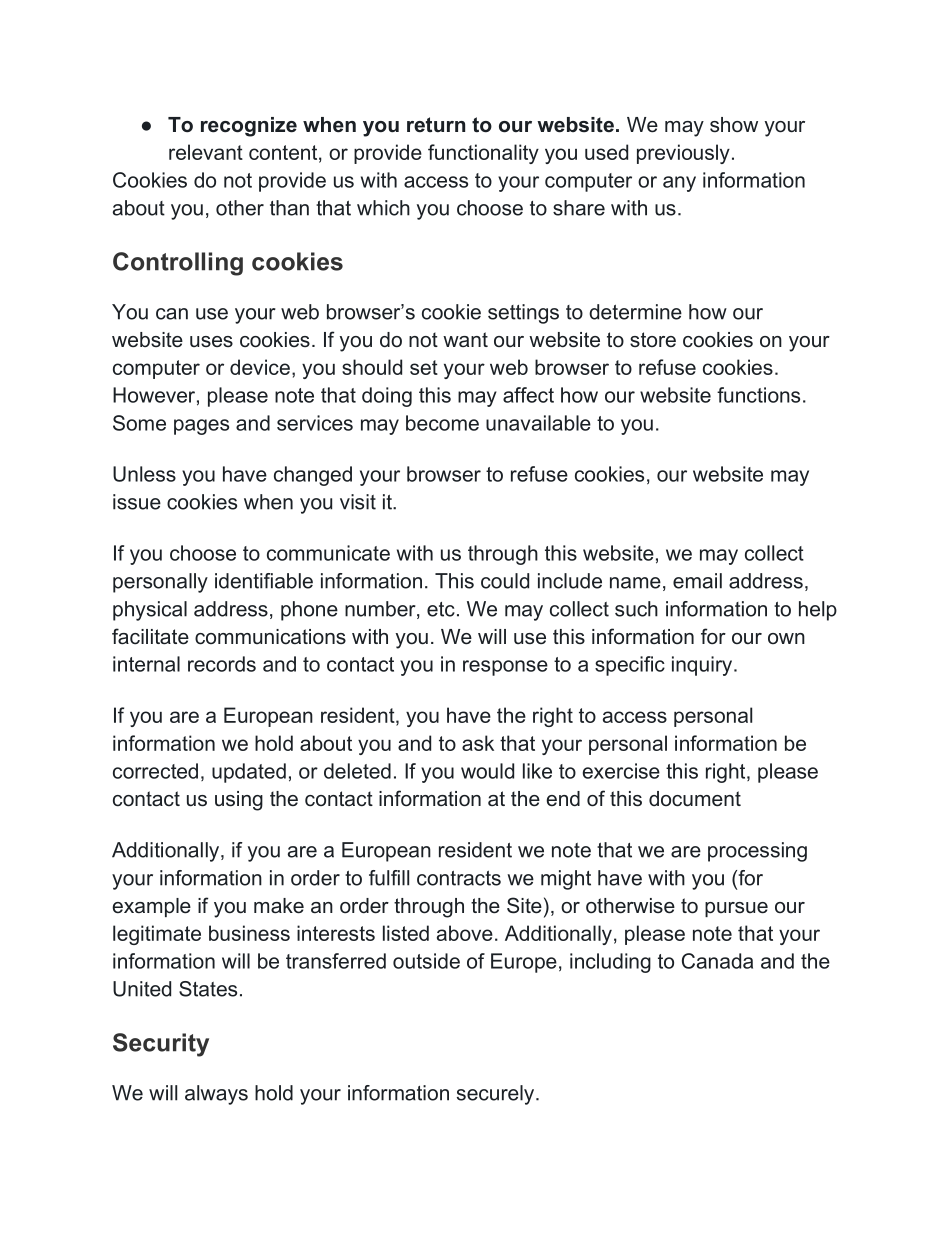 The width and height of the screenshot is (952, 1233). What do you see at coordinates (734, 124) in the screenshot?
I see `show` at bounding box center [734, 124].
